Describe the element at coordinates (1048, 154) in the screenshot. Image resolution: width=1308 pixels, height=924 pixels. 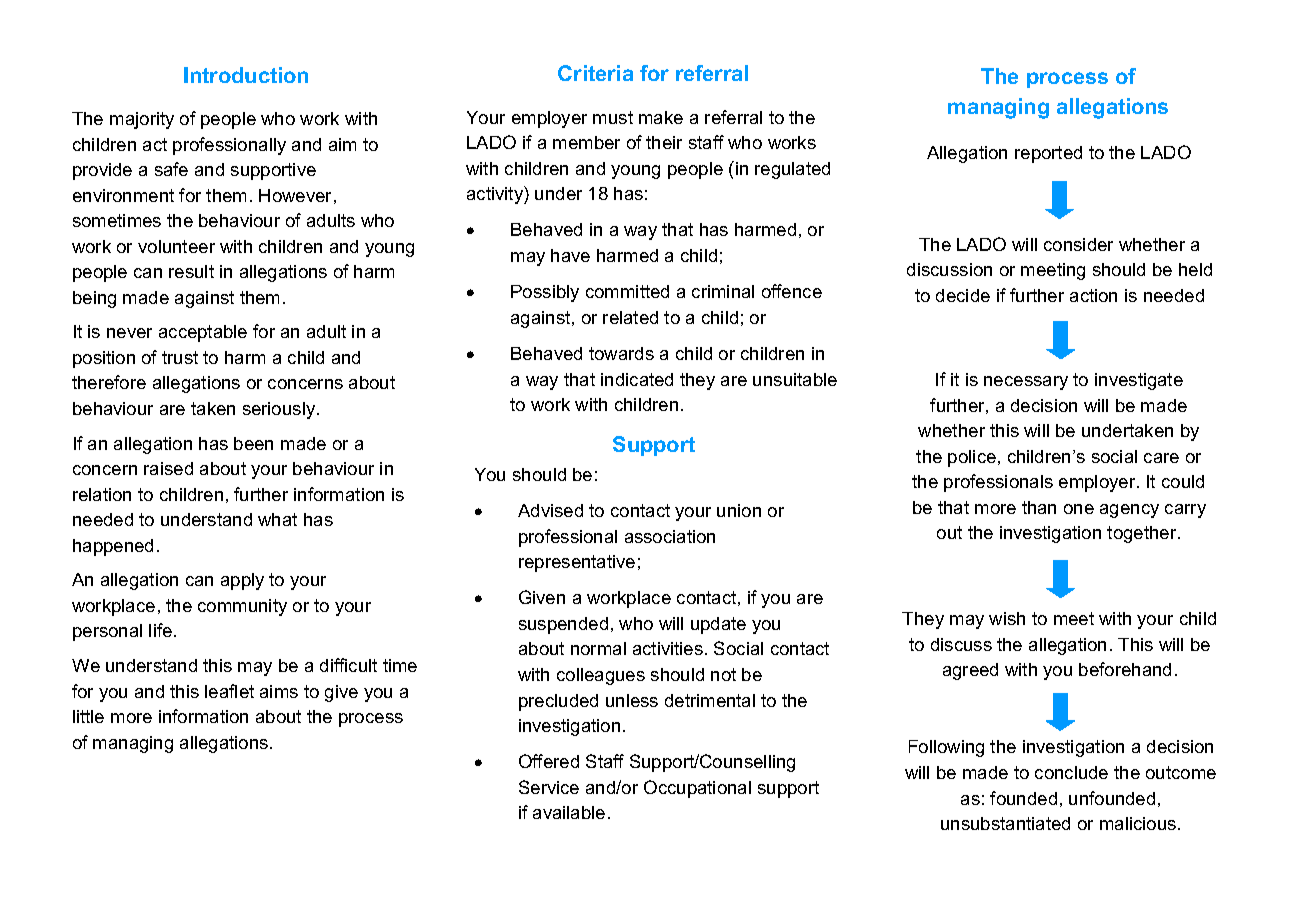
I see `reported` at that location.
